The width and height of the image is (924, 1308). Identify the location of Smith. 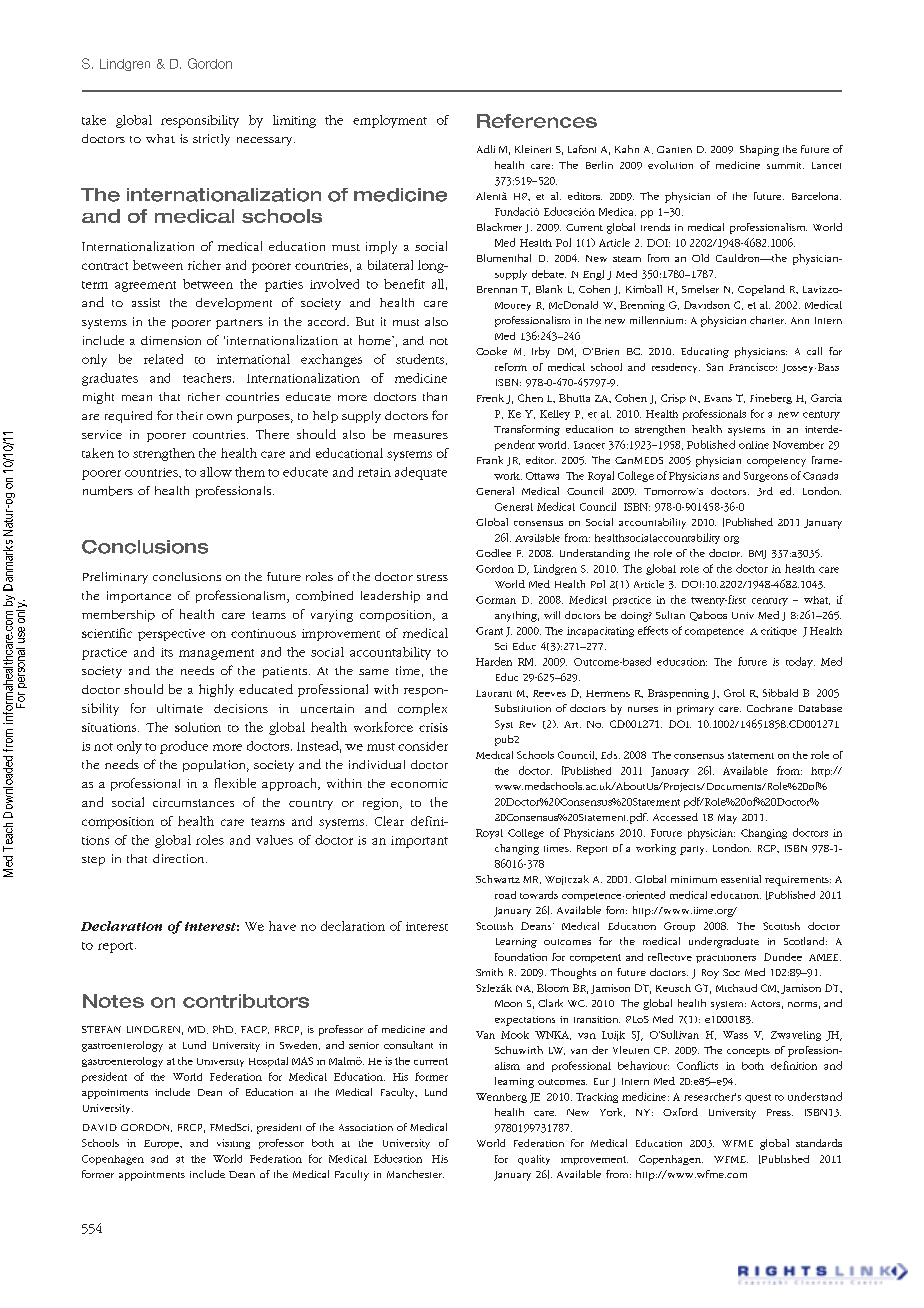
(489, 972).
